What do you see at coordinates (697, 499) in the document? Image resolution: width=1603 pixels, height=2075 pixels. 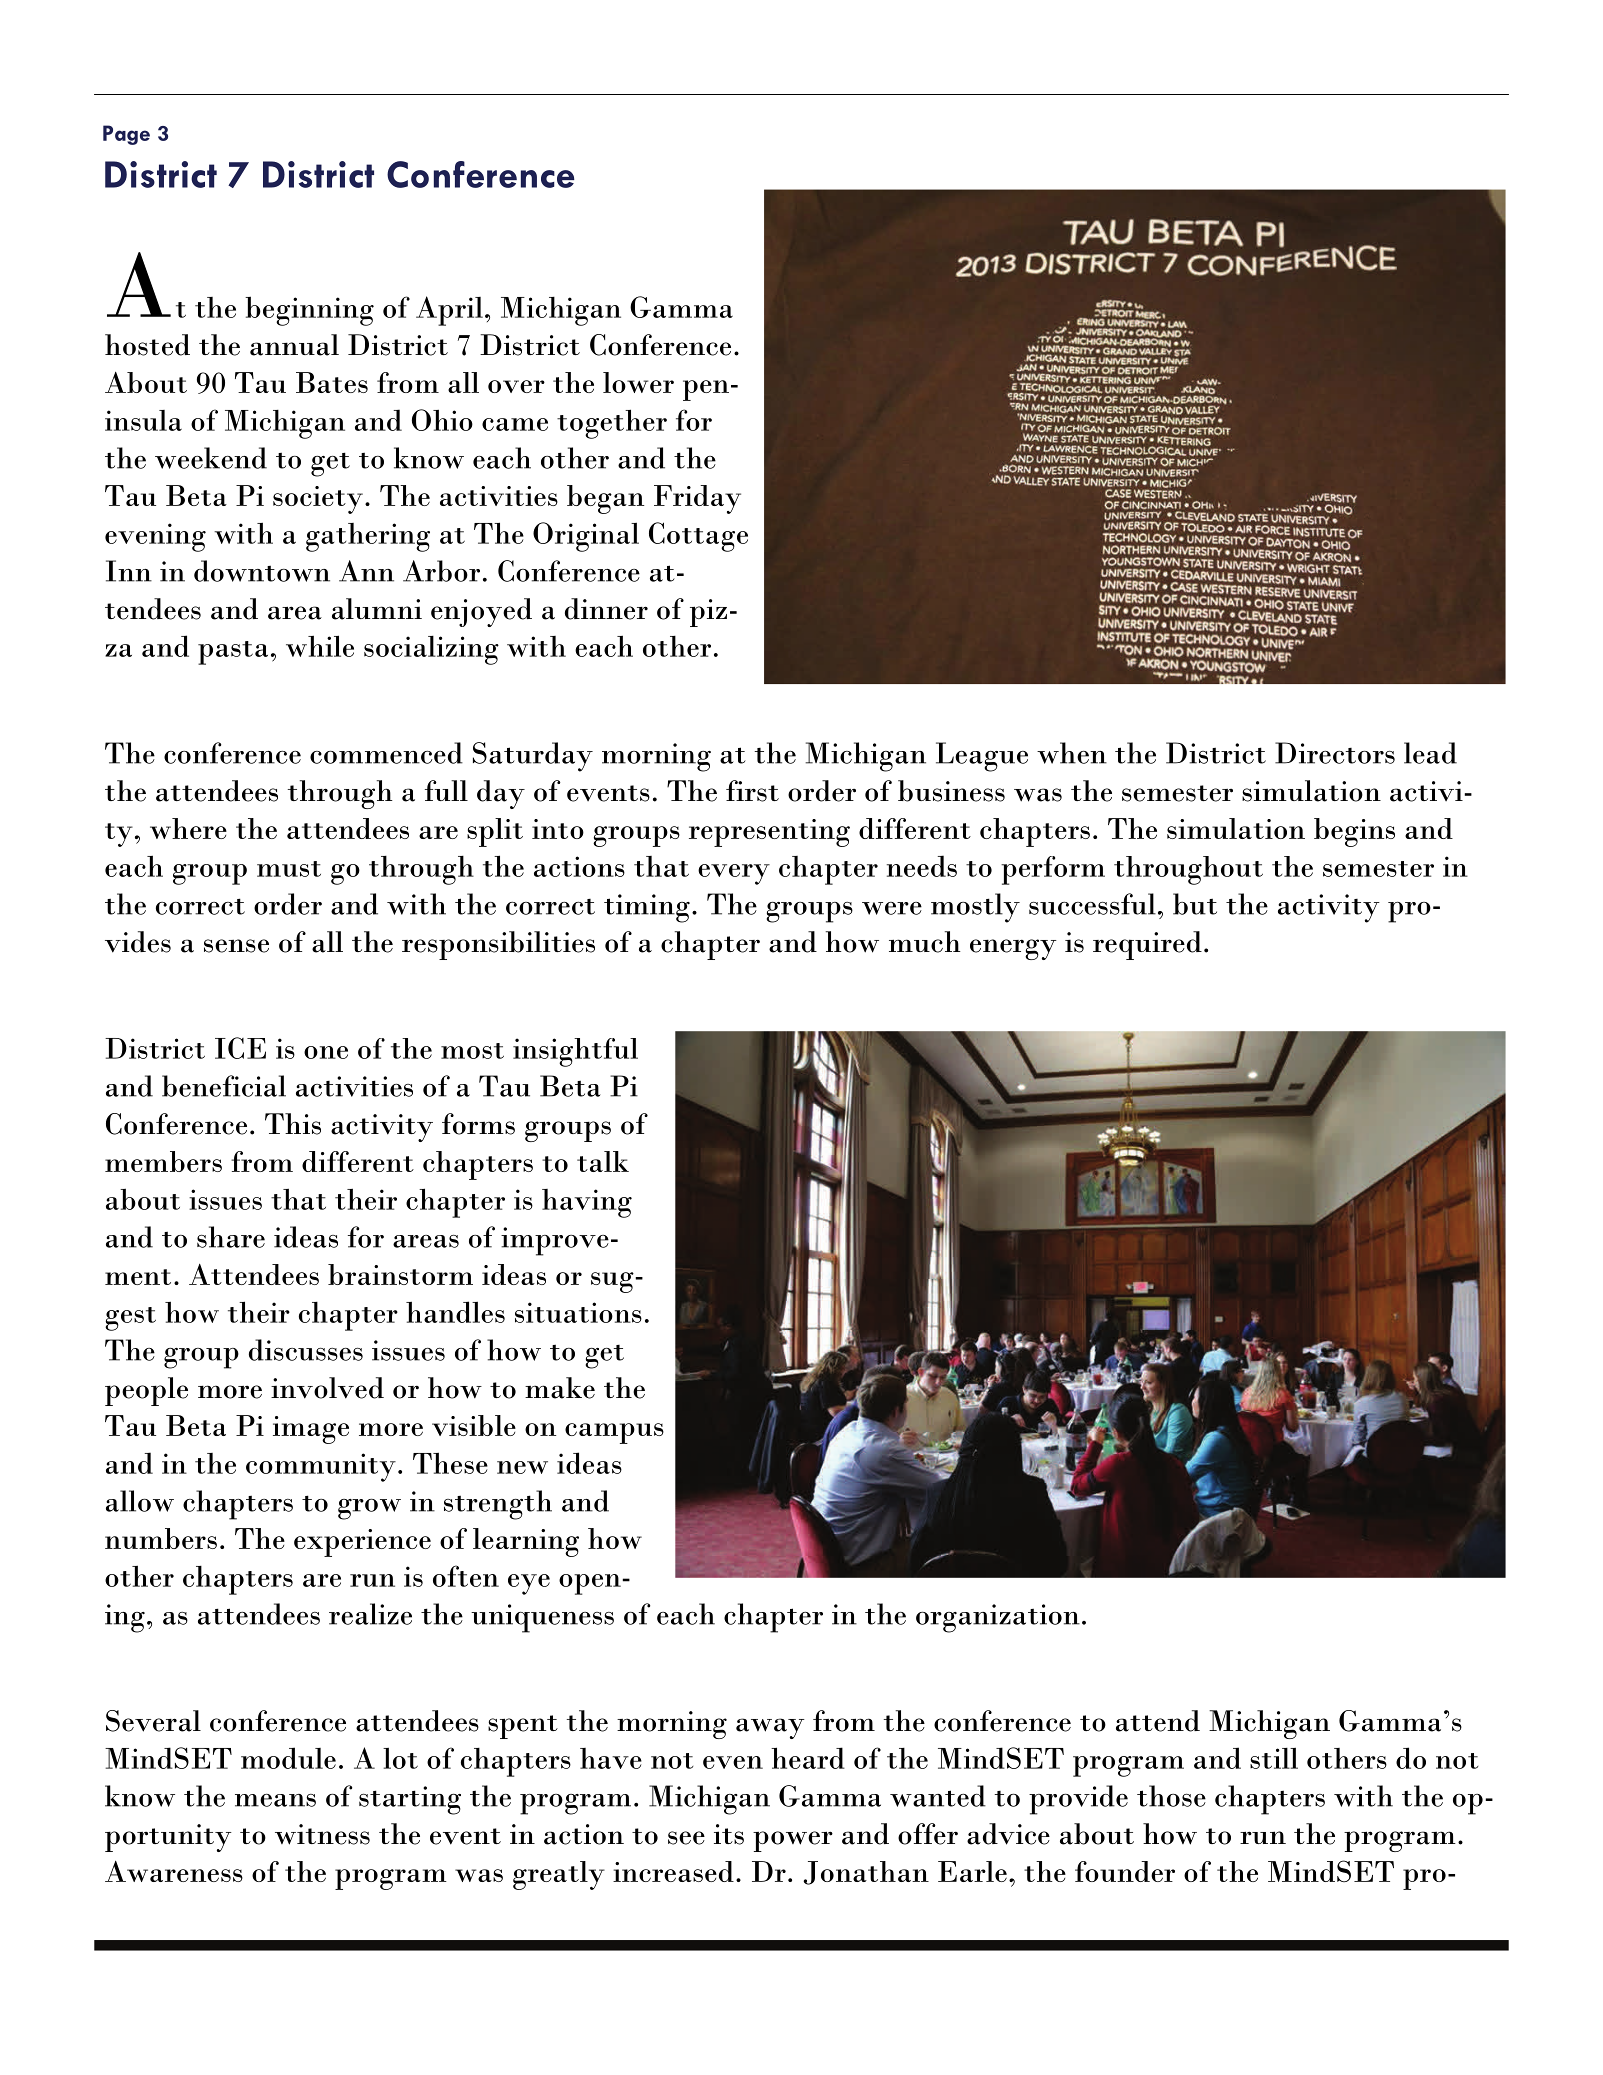 I see `Friday` at bounding box center [697, 499].
